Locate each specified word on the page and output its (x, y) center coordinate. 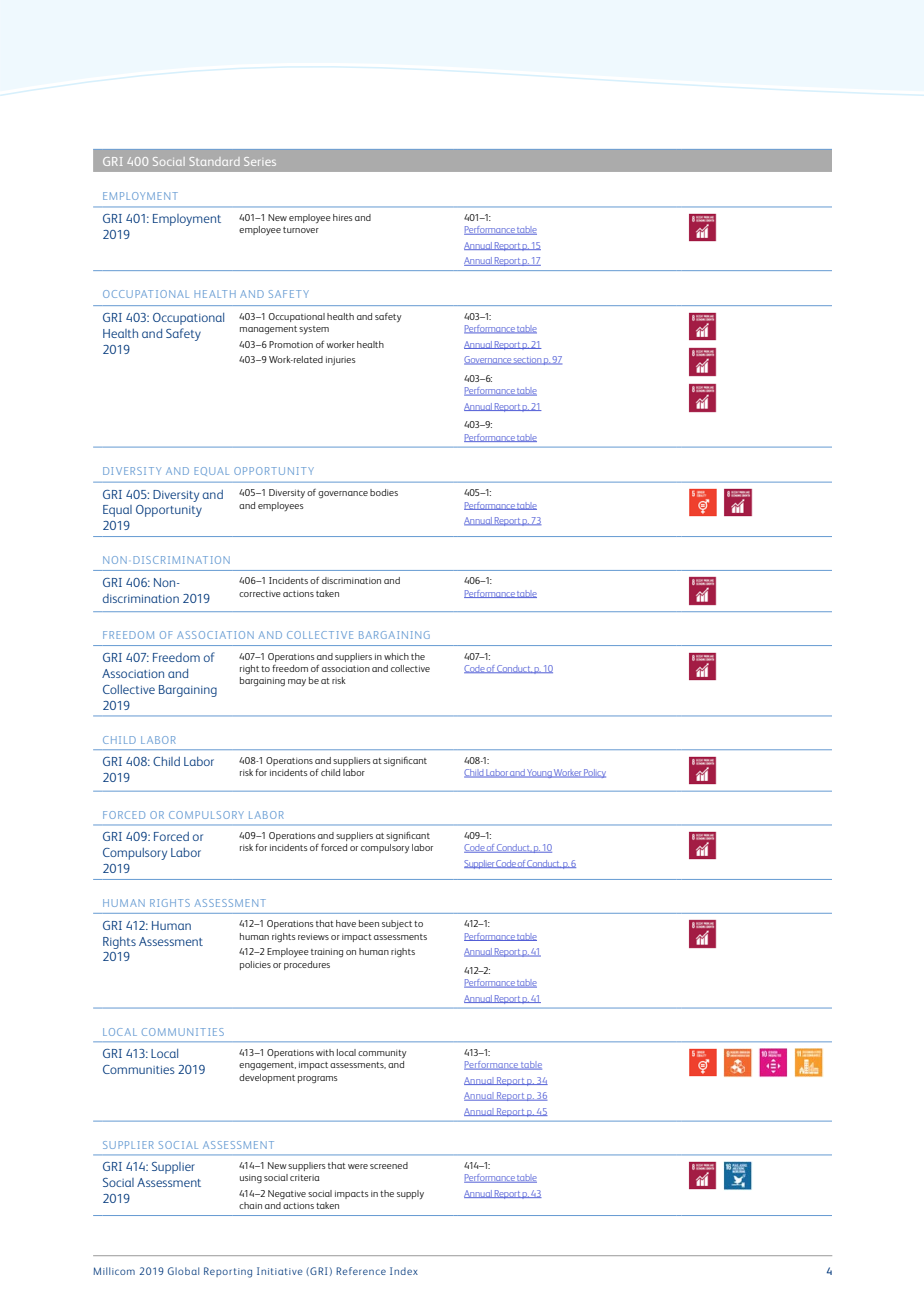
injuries (341, 360)
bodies (384, 492)
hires (343, 217)
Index (404, 1271)
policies (255, 965)
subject (397, 924)
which (396, 656)
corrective (260, 594)
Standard (214, 161)
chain (250, 1205)
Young (539, 773)
